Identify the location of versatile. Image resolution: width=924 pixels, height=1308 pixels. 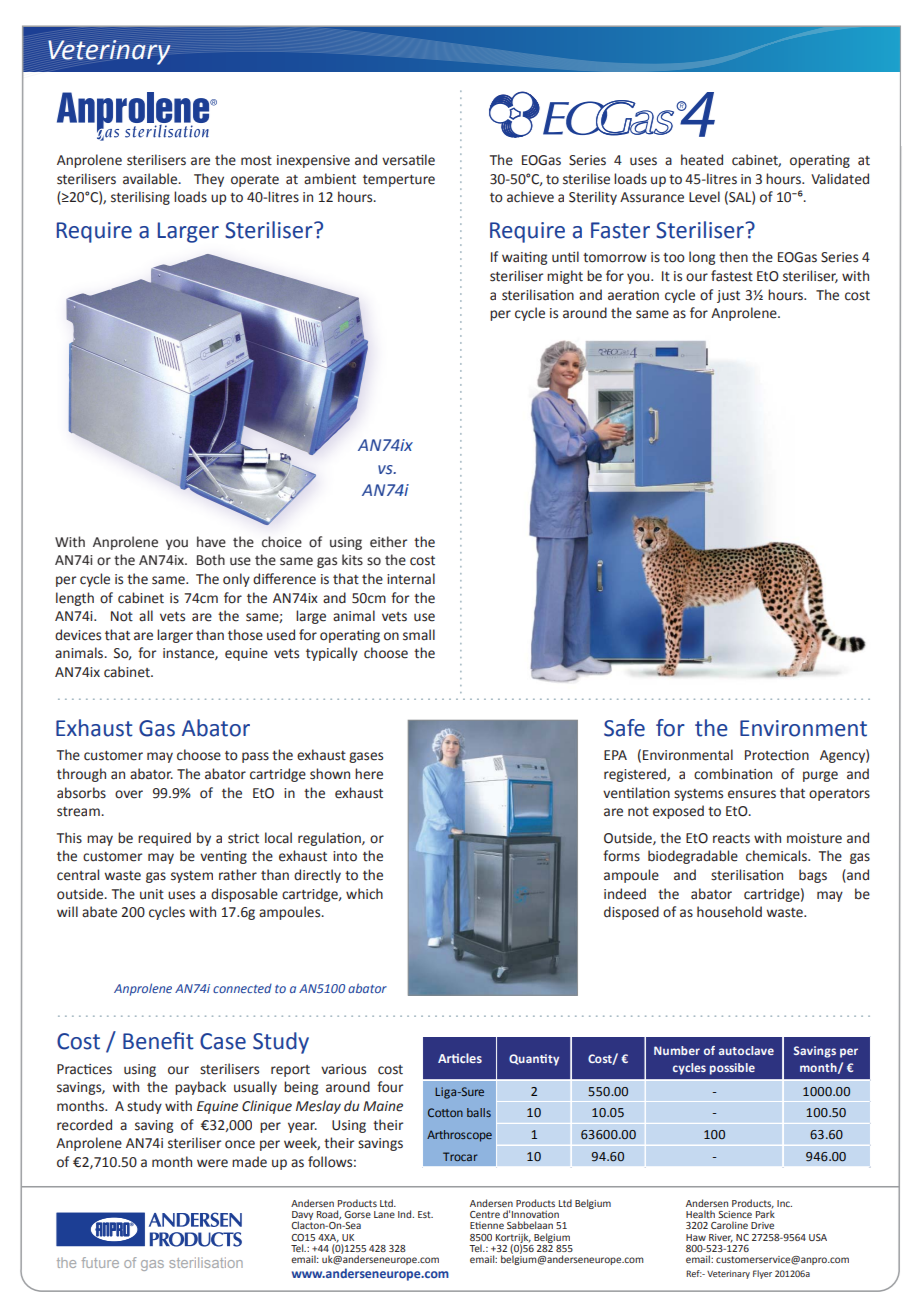
(408, 160).
